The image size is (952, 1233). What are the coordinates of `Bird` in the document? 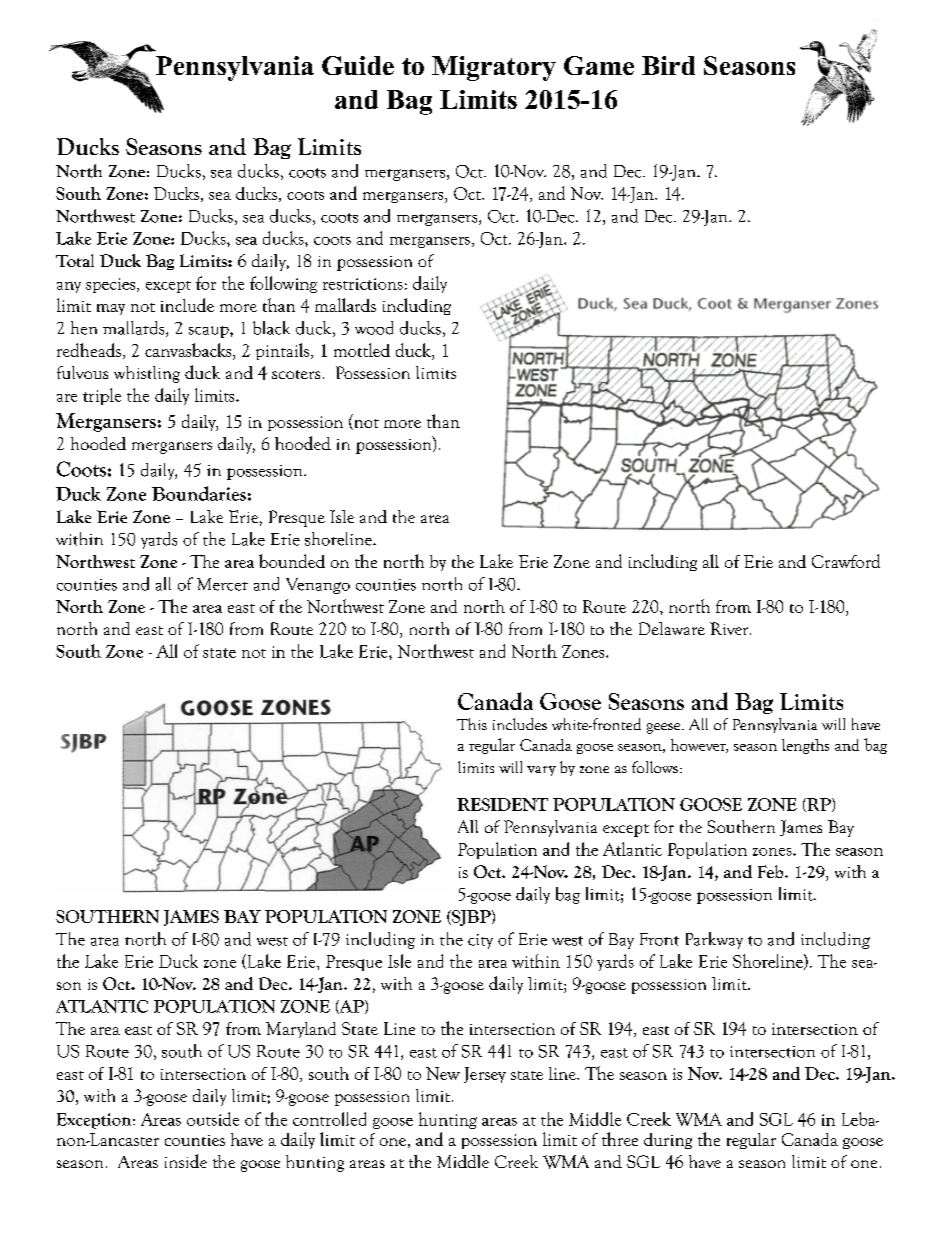 It's located at (668, 65).
